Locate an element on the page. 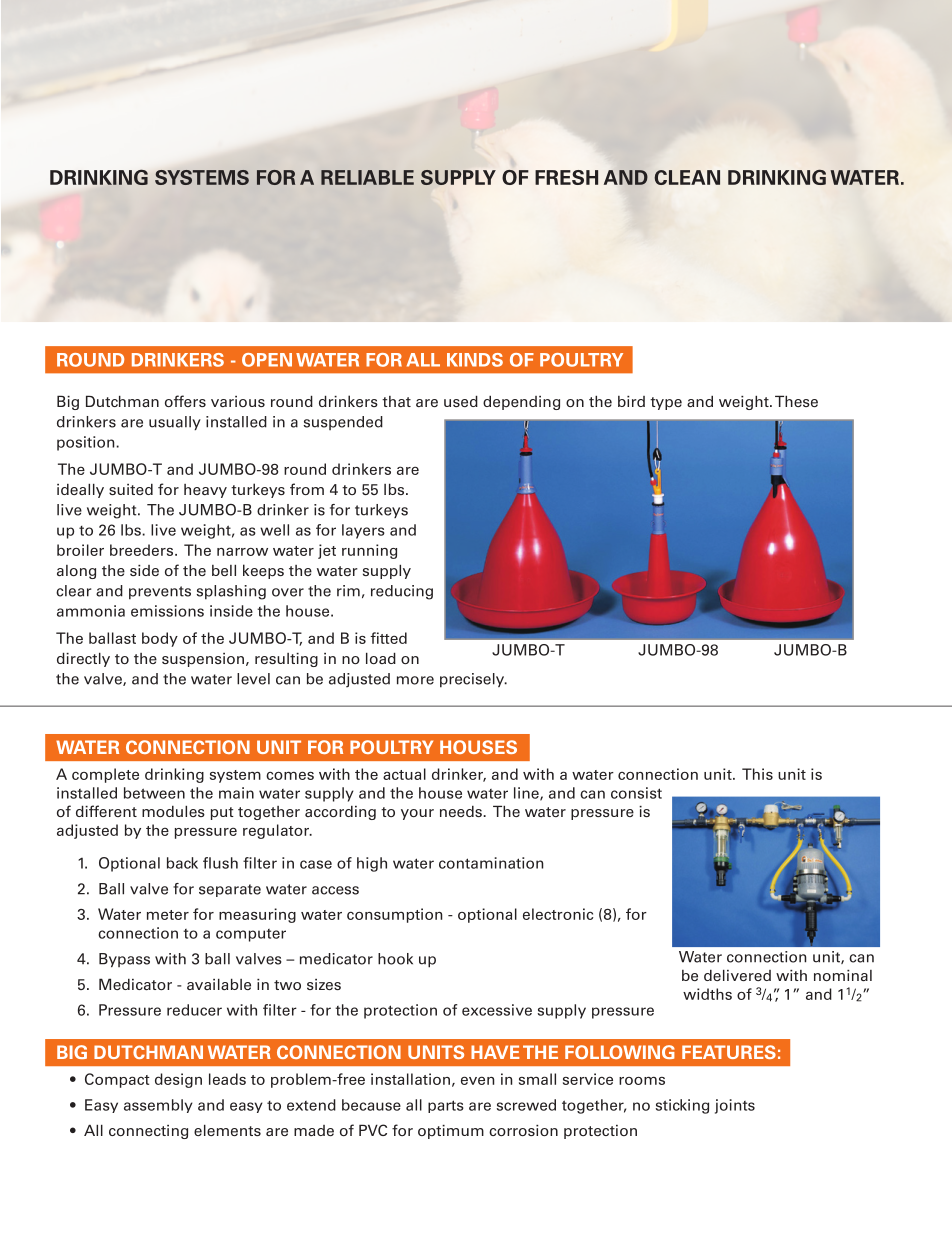 This page has width=952, height=1233. used is located at coordinates (461, 401).
